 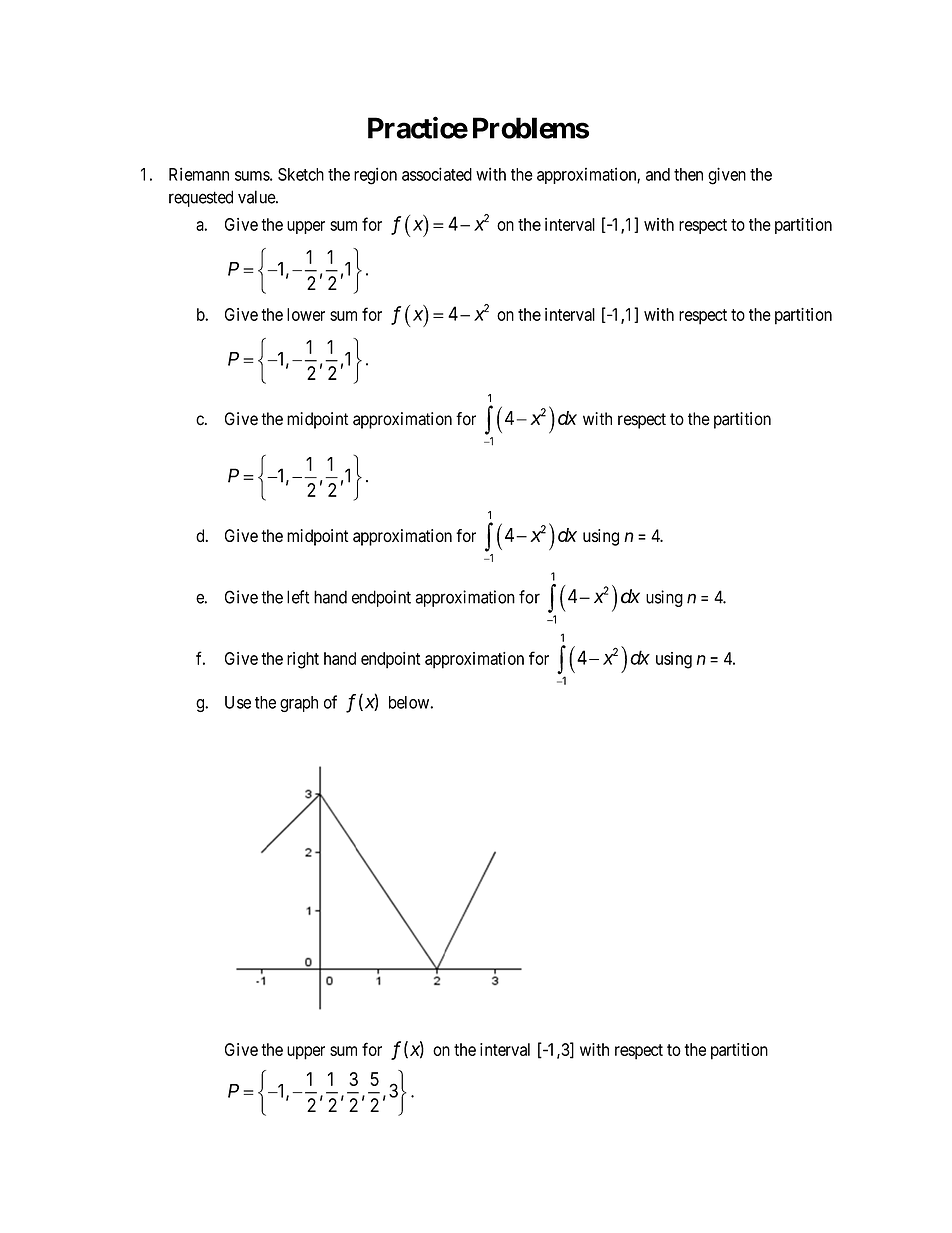 What do you see at coordinates (306, 314) in the page?
I see `lower` at bounding box center [306, 314].
